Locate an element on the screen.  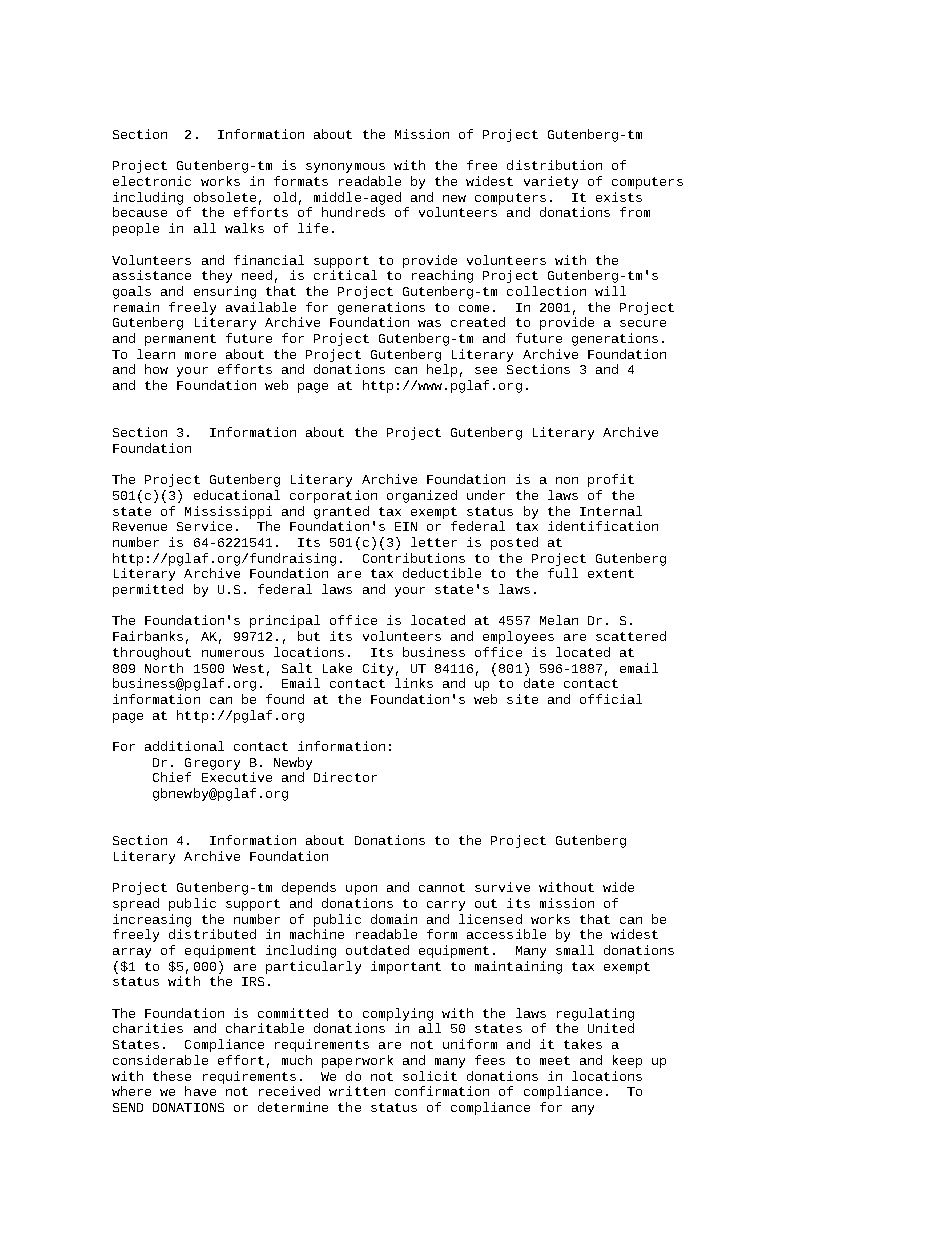
Contributions is located at coordinates (414, 558).
